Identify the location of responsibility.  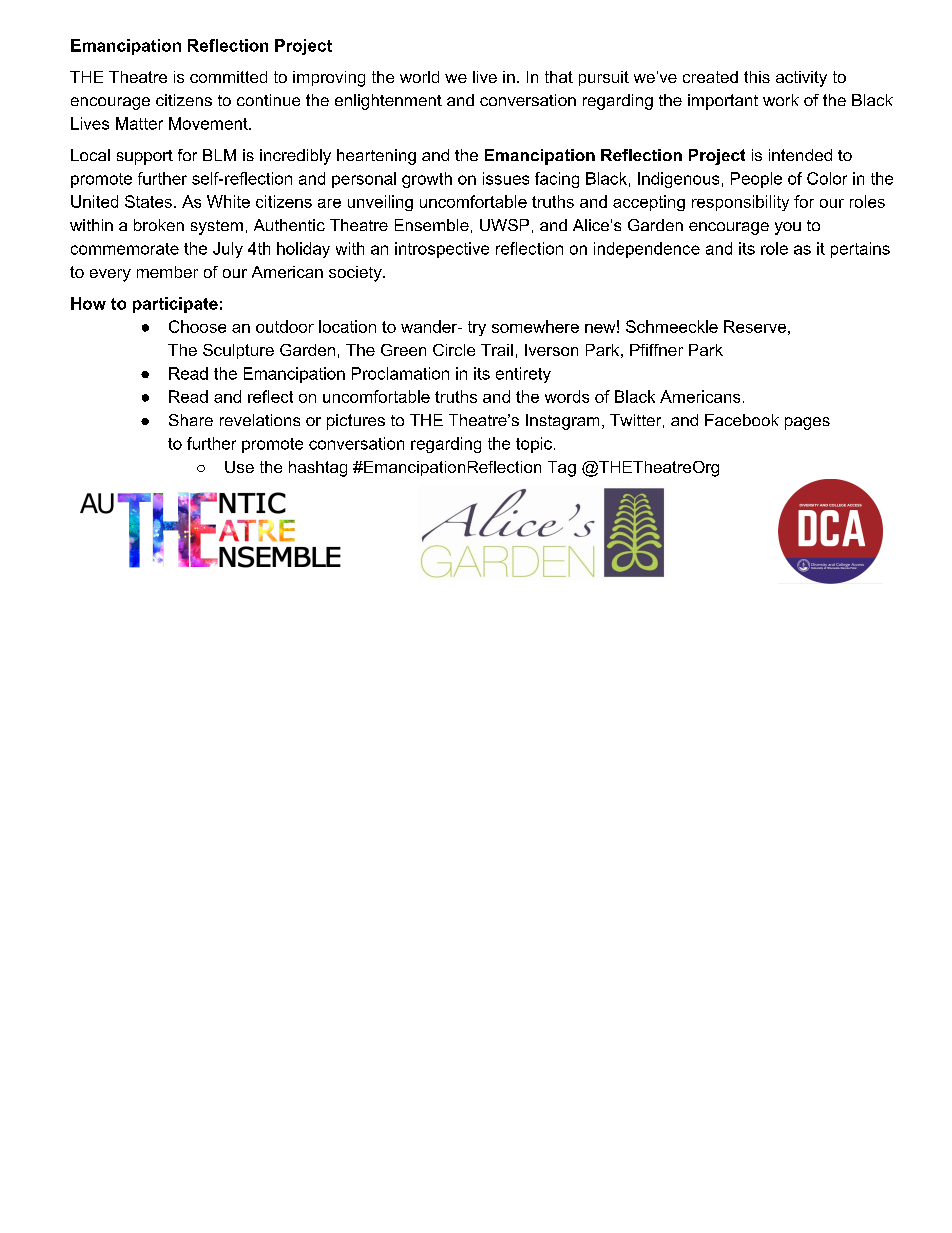
(740, 203).
